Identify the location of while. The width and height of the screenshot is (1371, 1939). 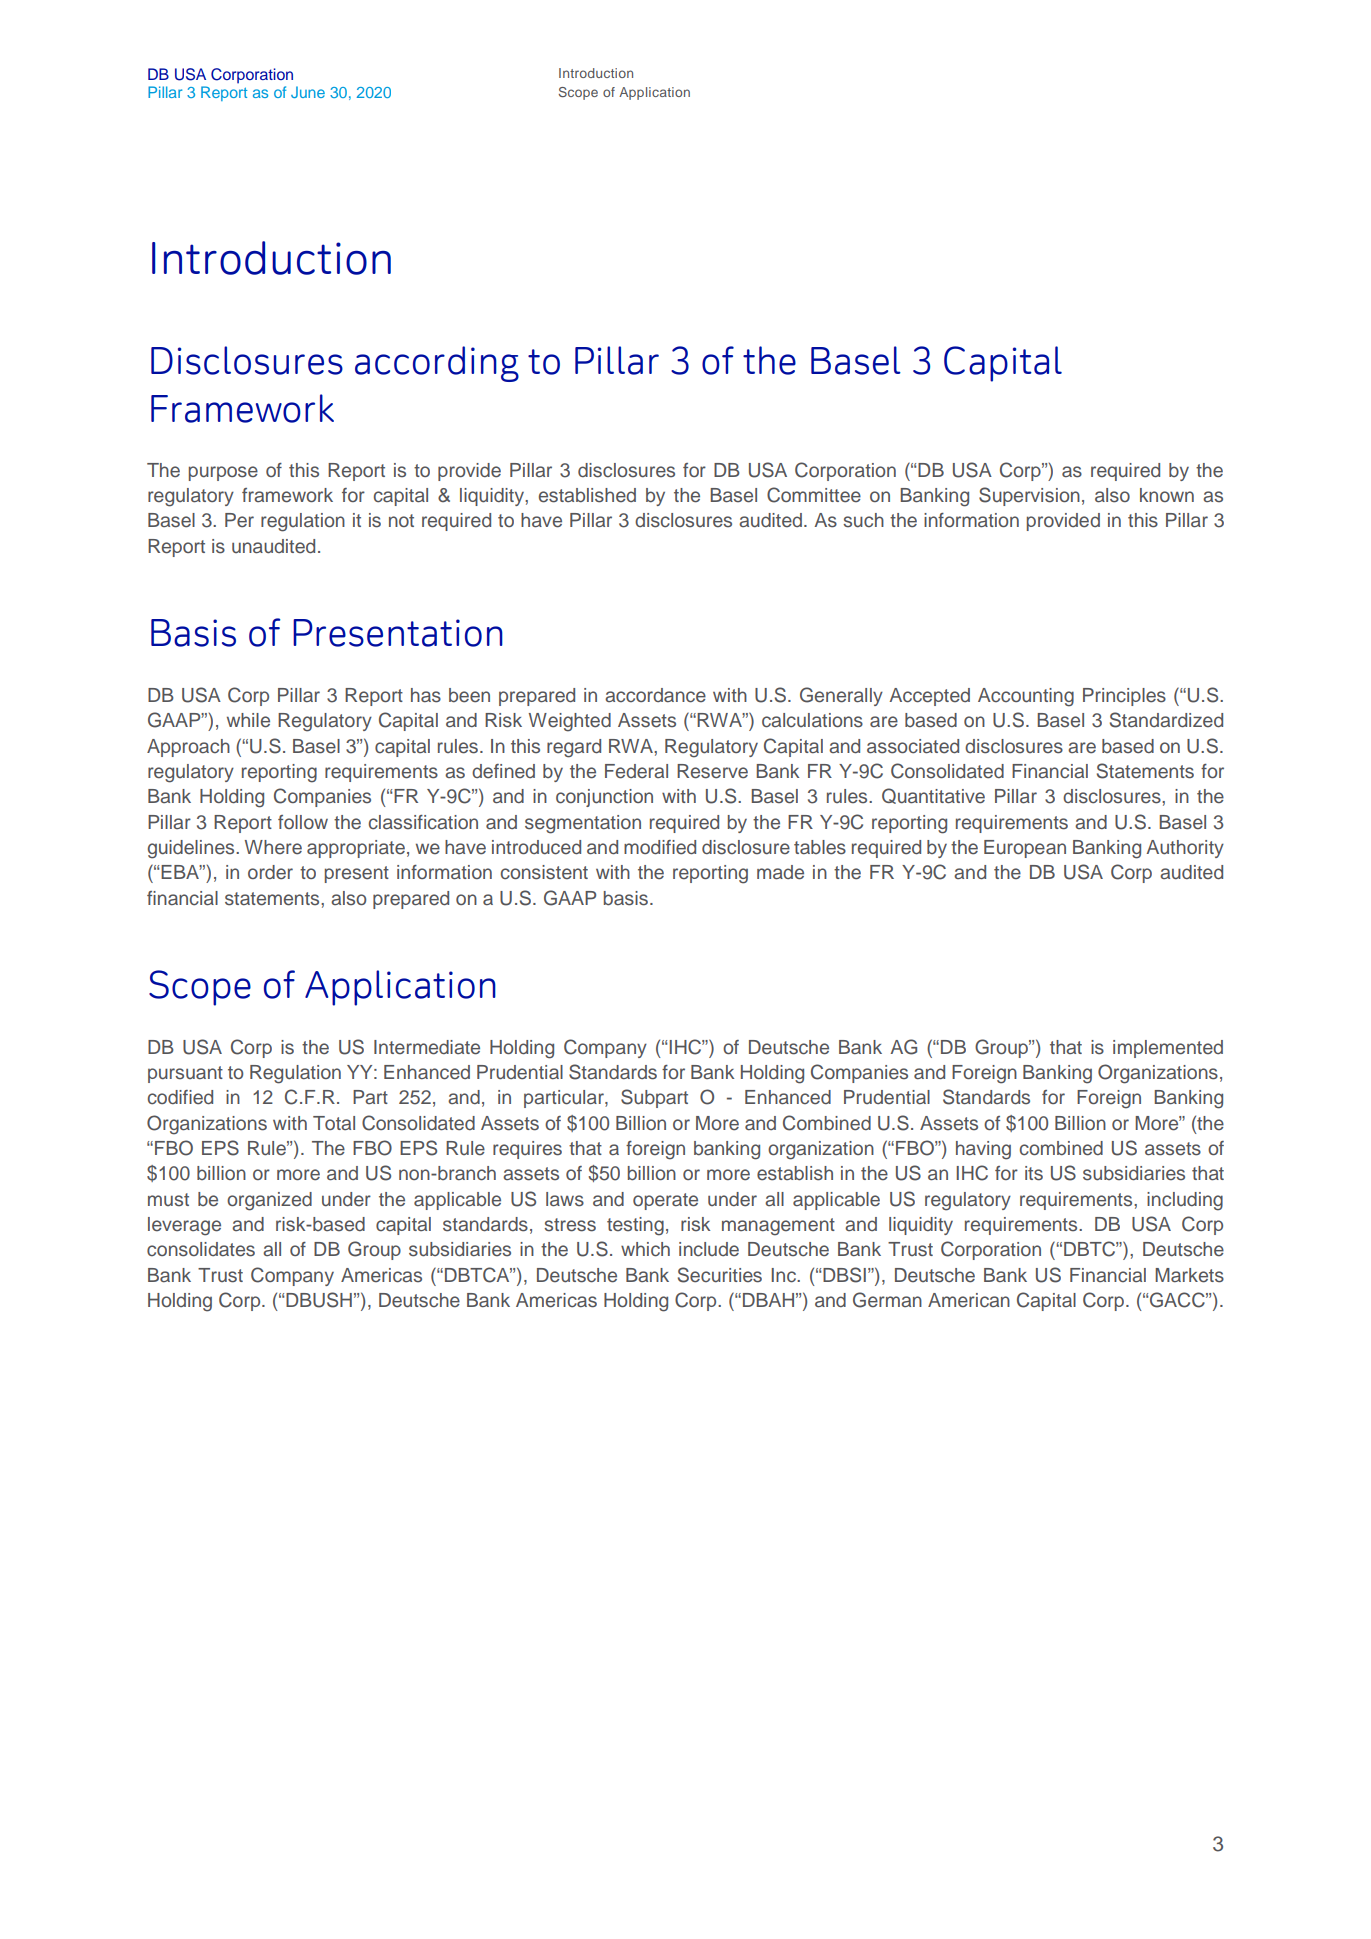
(248, 720).
